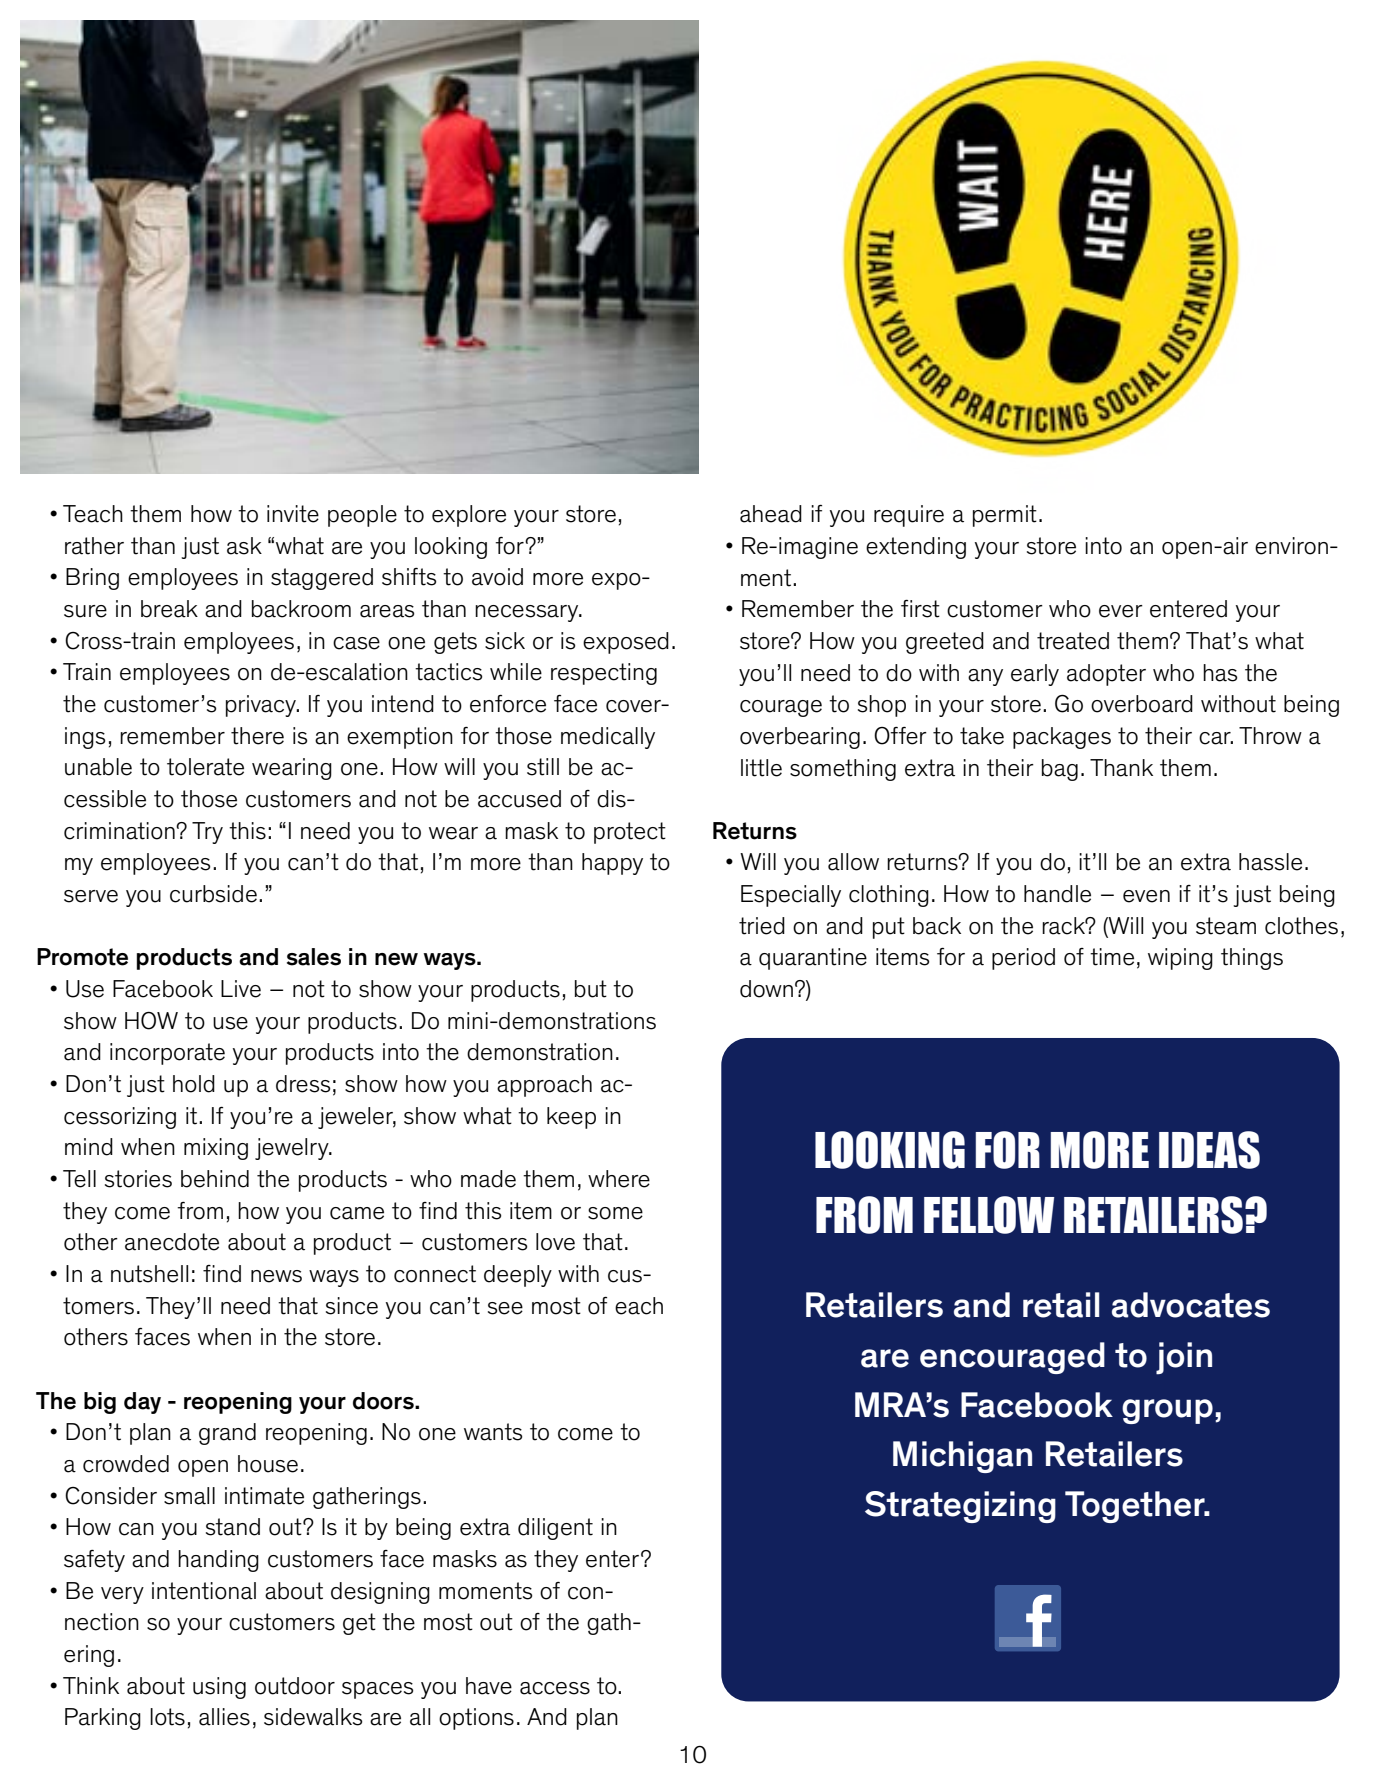  Describe the element at coordinates (276, 1276) in the page. I see `news` at that location.
